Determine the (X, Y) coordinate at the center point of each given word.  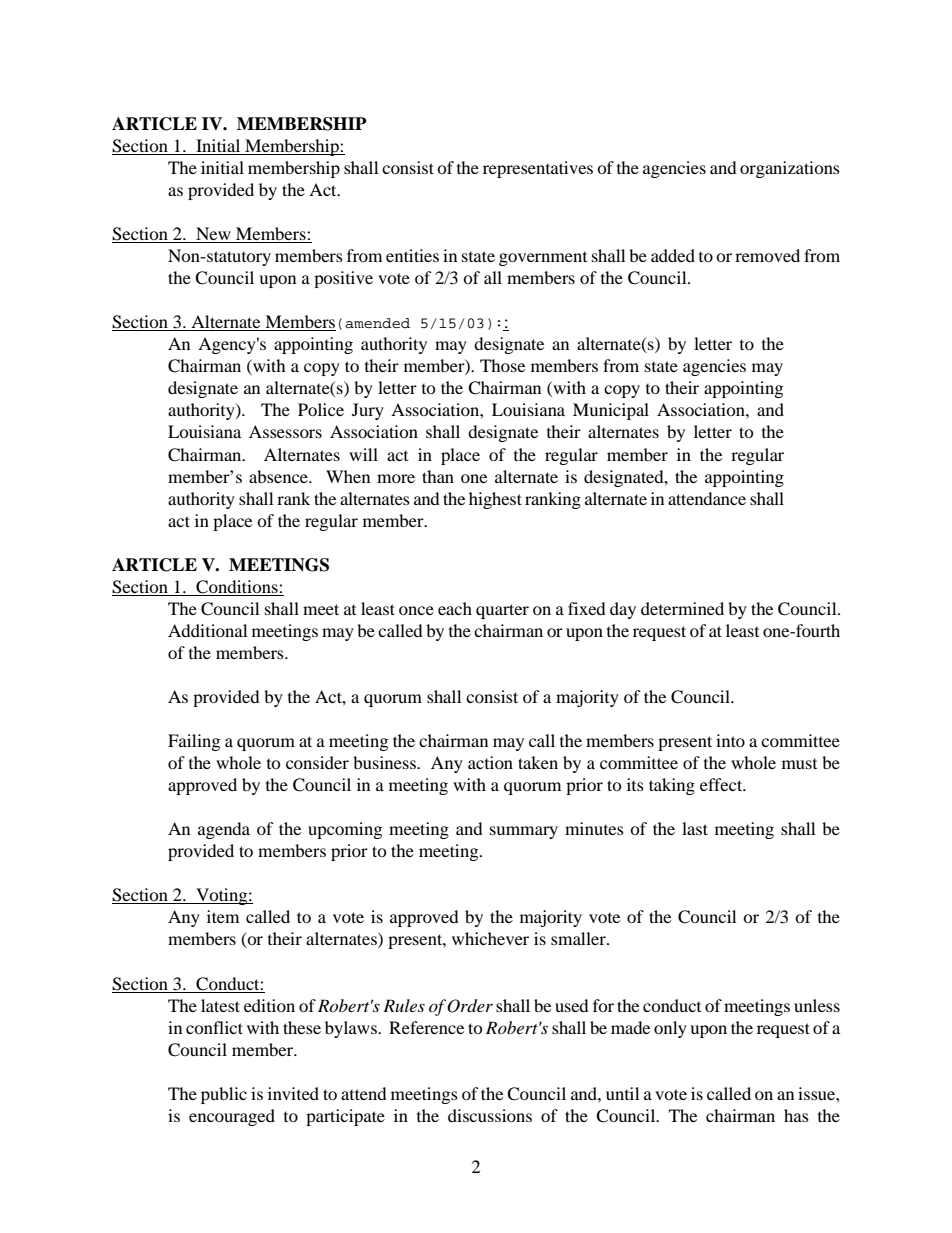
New (213, 235)
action (490, 762)
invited (293, 1093)
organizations (790, 169)
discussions (490, 1115)
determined (682, 608)
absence (279, 476)
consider (317, 762)
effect (722, 784)
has (796, 1115)
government (543, 259)
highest (495, 500)
